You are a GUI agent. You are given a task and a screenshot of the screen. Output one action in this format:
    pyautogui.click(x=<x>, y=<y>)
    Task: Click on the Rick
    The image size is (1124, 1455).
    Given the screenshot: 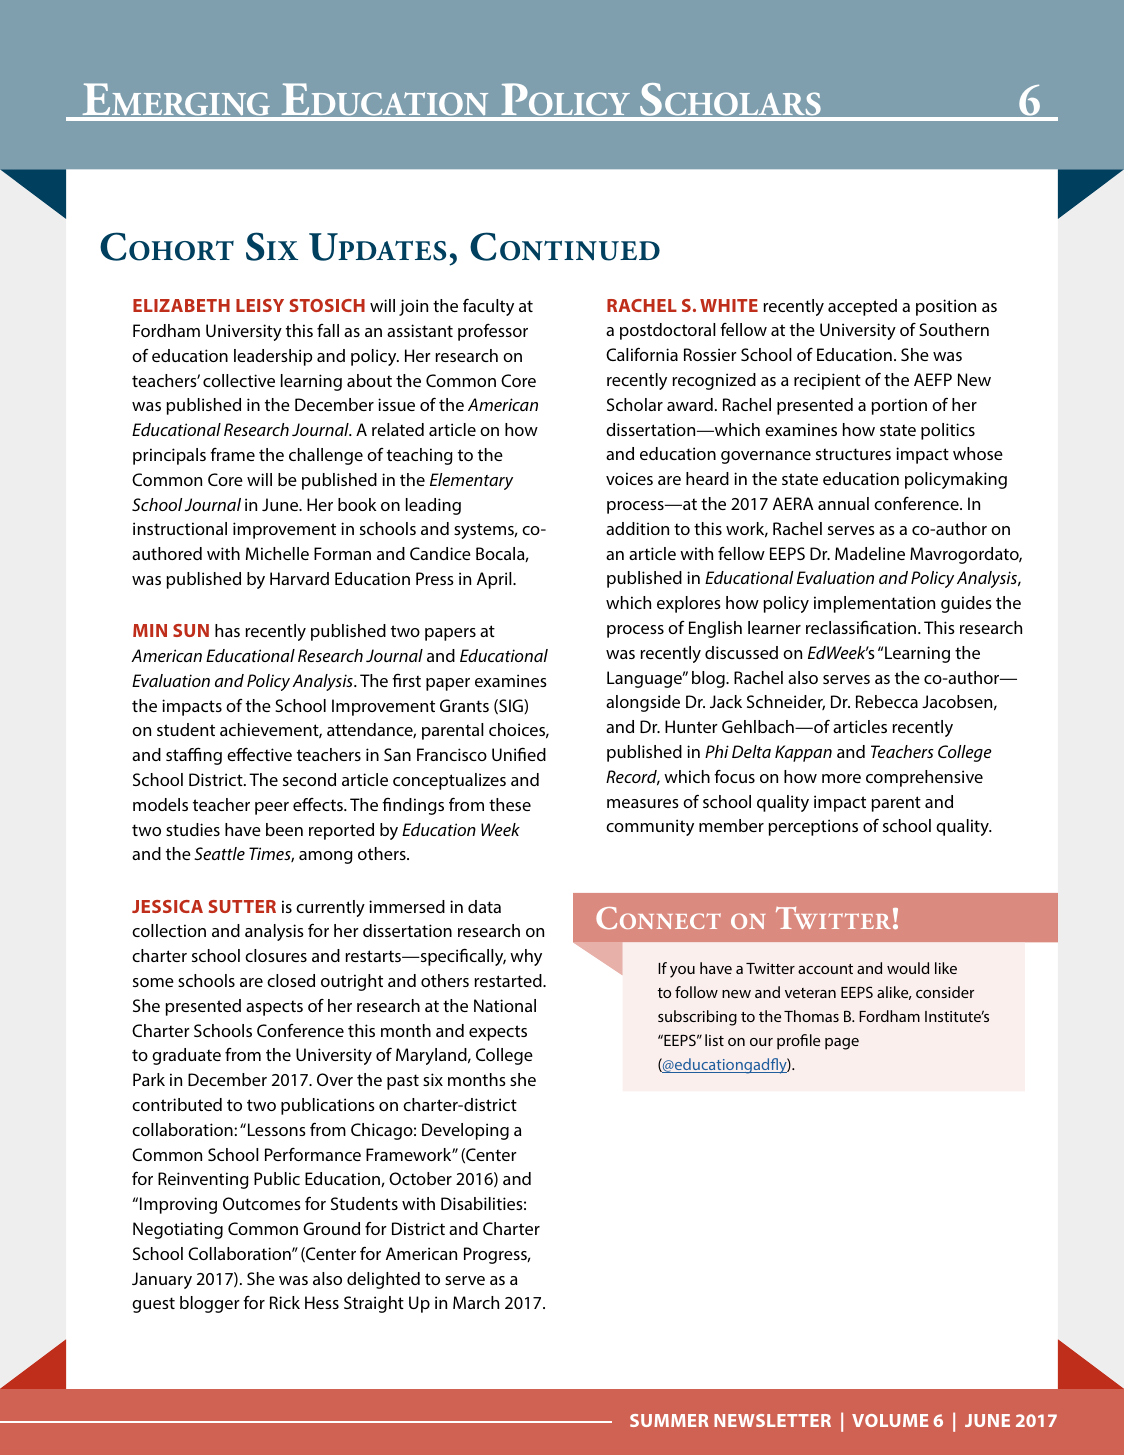 What is the action you would take?
    pyautogui.click(x=285, y=1302)
